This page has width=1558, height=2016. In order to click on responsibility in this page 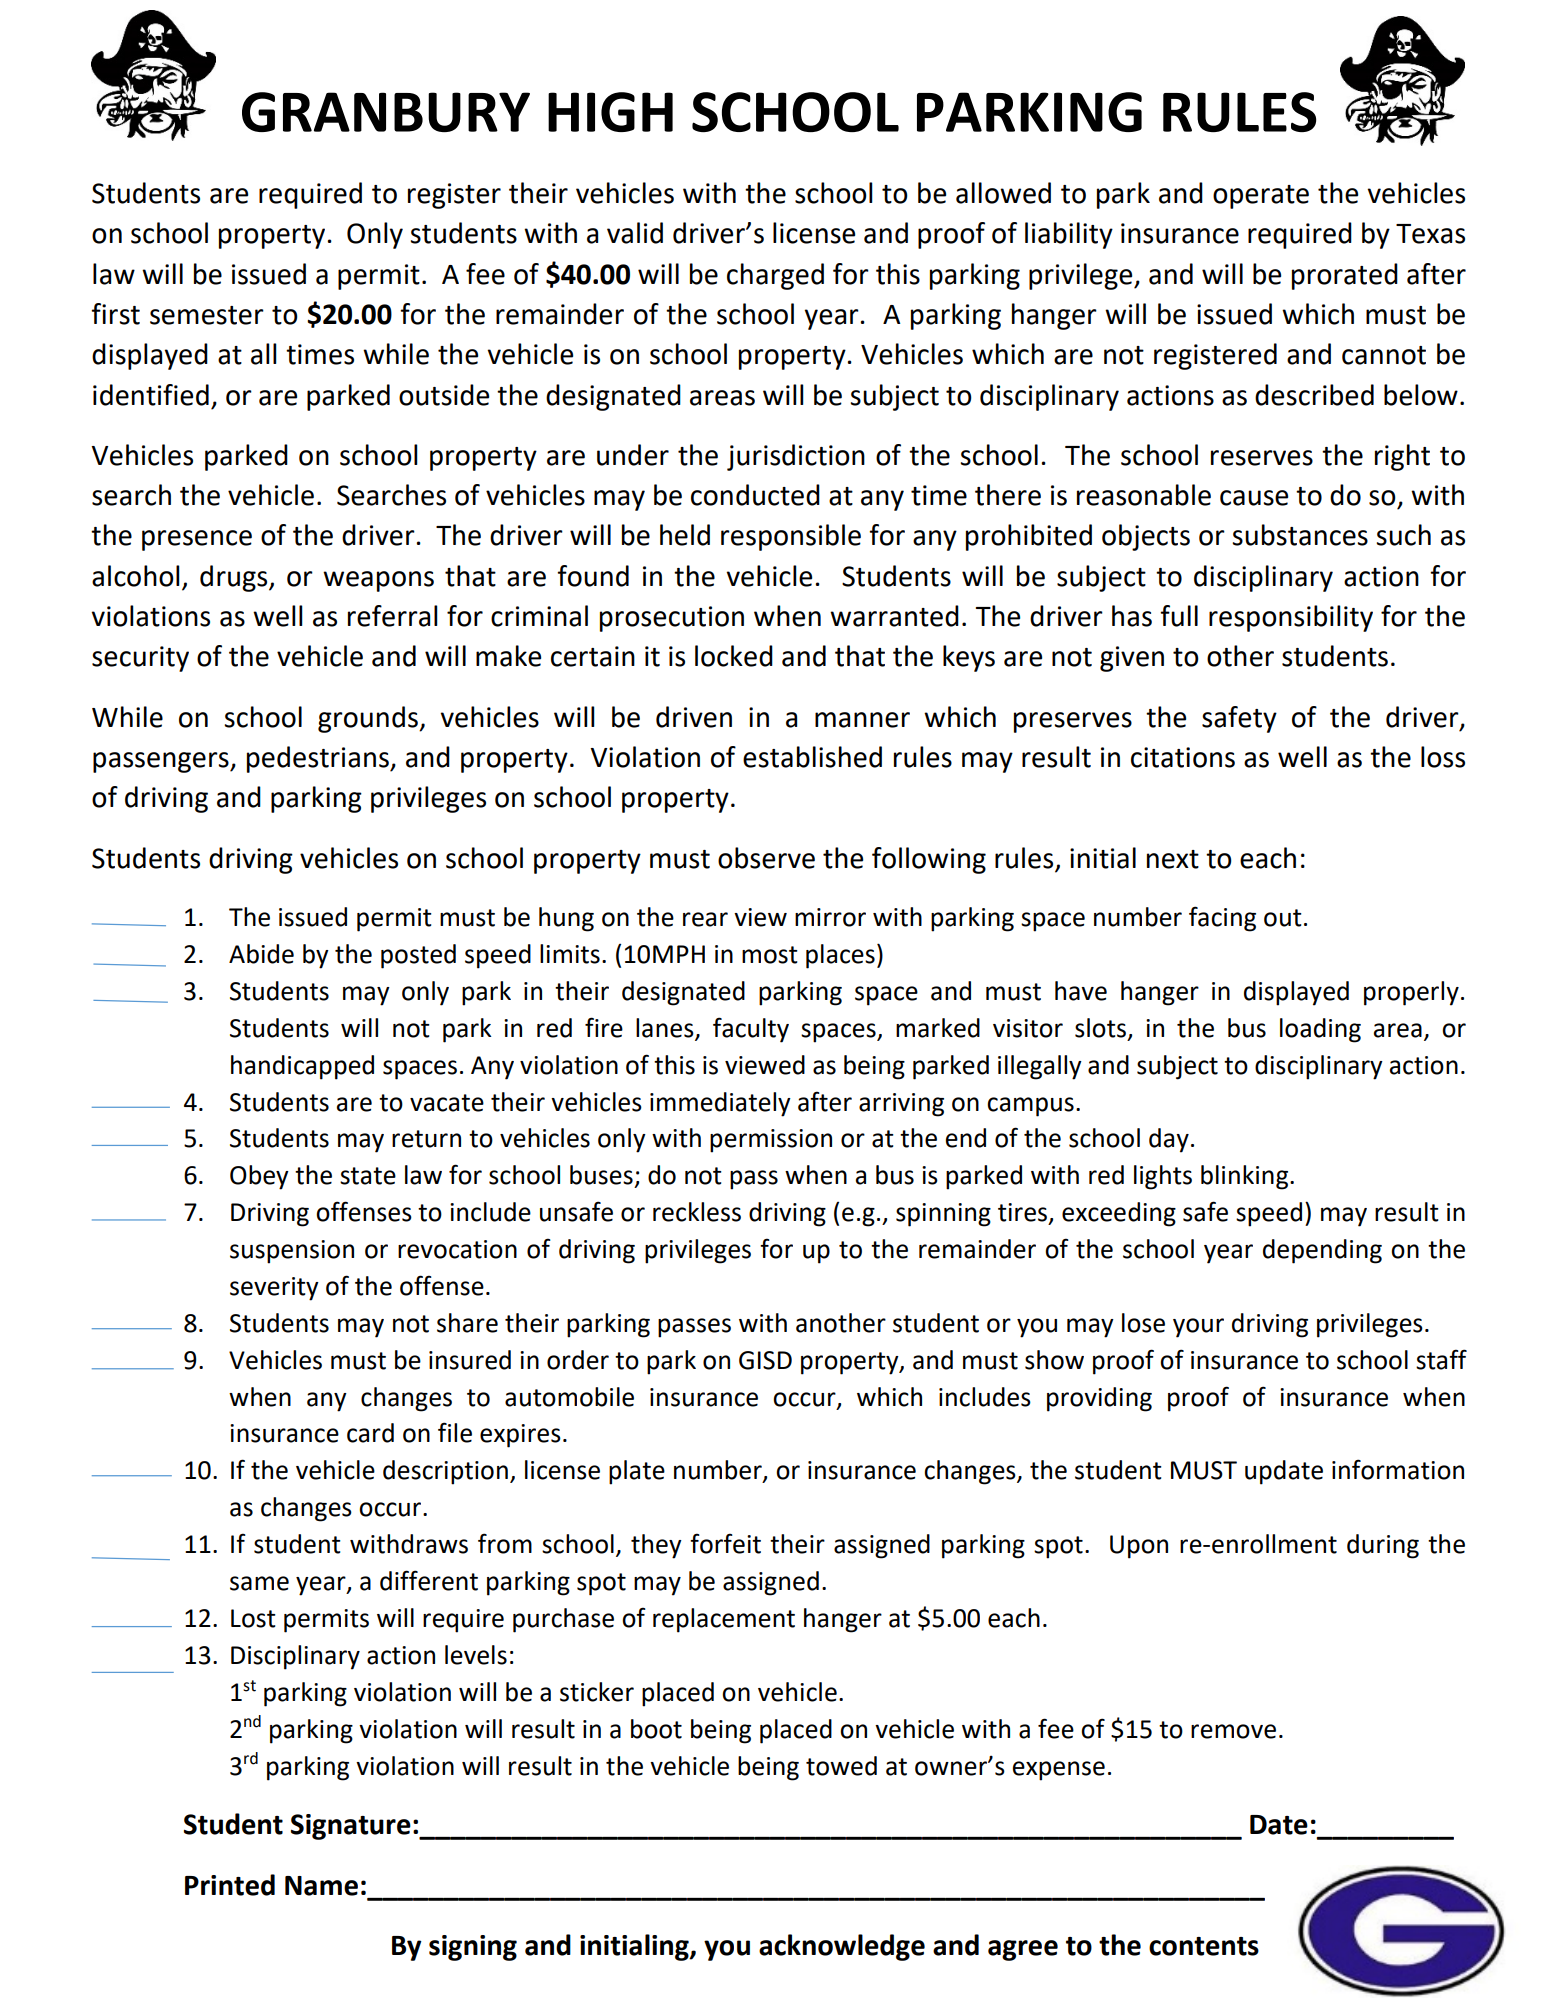, I will do `click(1291, 618)`.
